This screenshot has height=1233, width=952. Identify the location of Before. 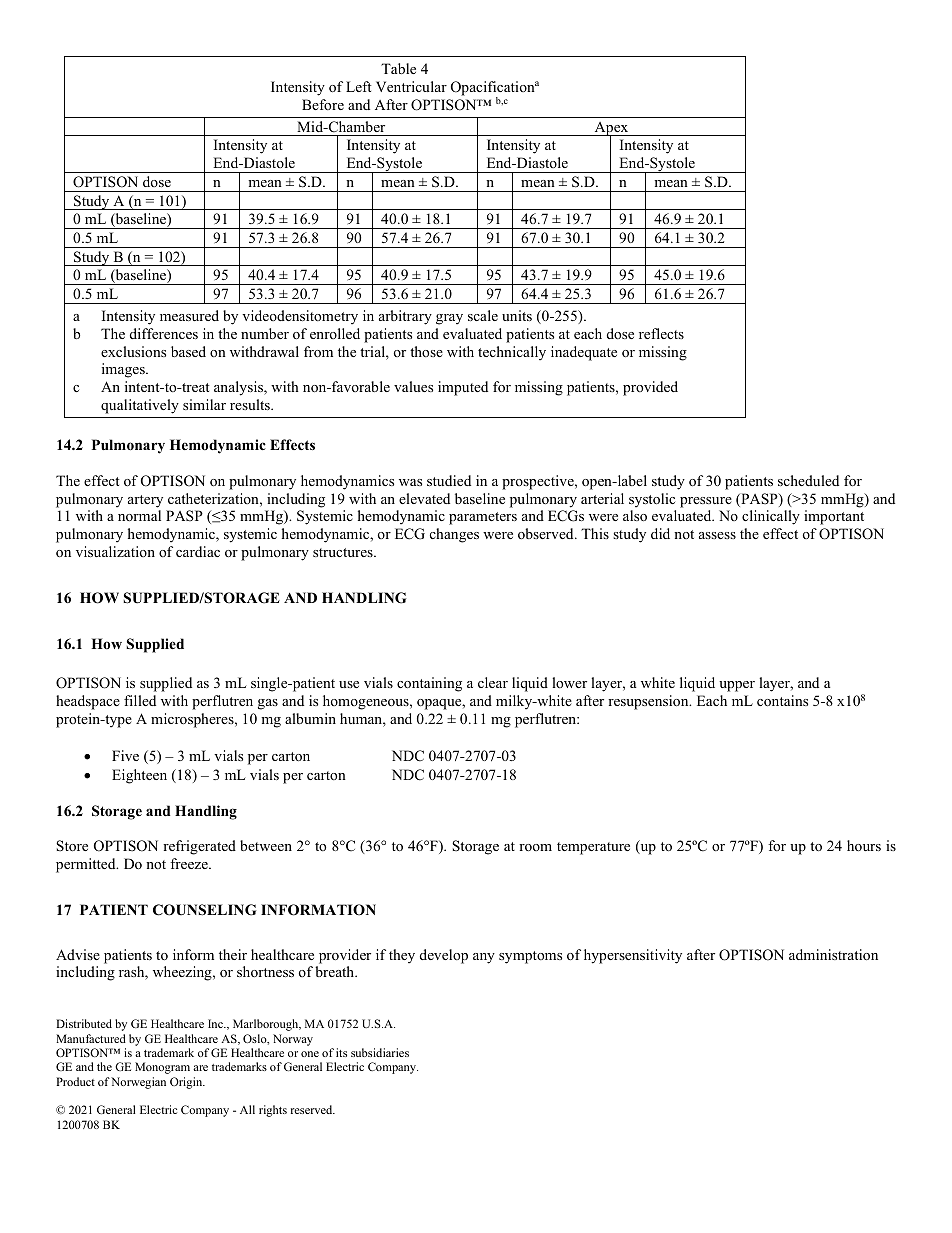
(323, 104).
